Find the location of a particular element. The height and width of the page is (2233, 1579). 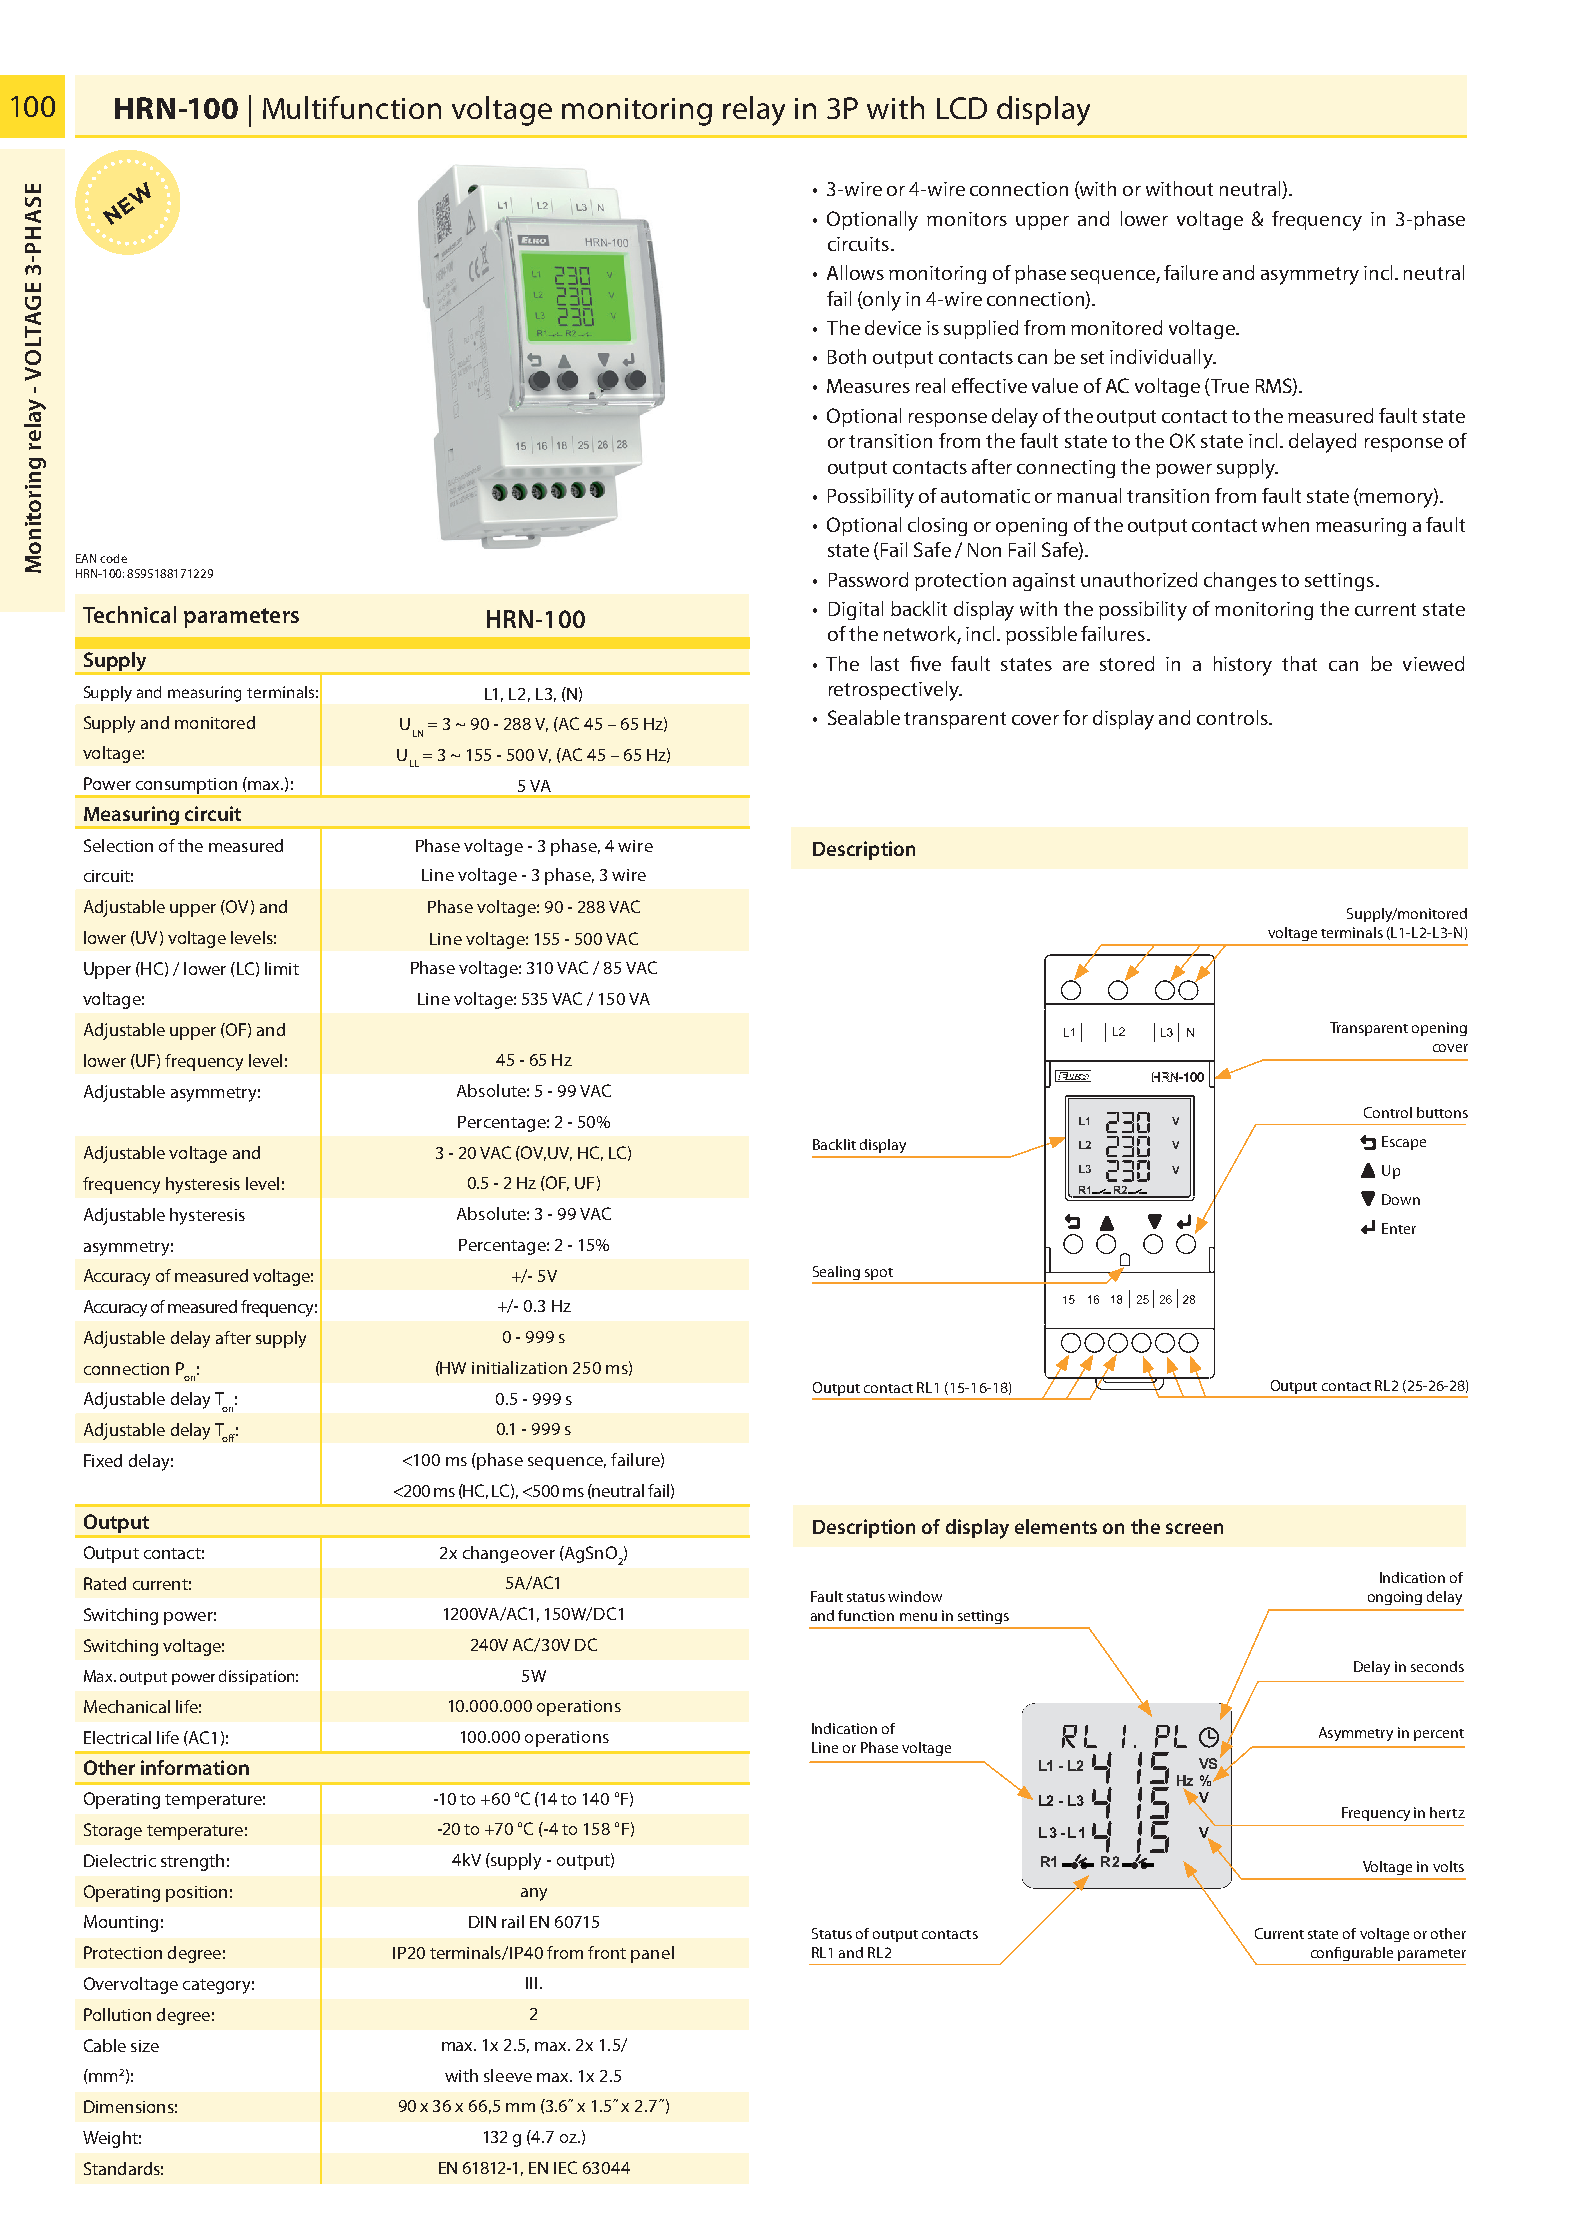

Enter is located at coordinates (1399, 1228).
